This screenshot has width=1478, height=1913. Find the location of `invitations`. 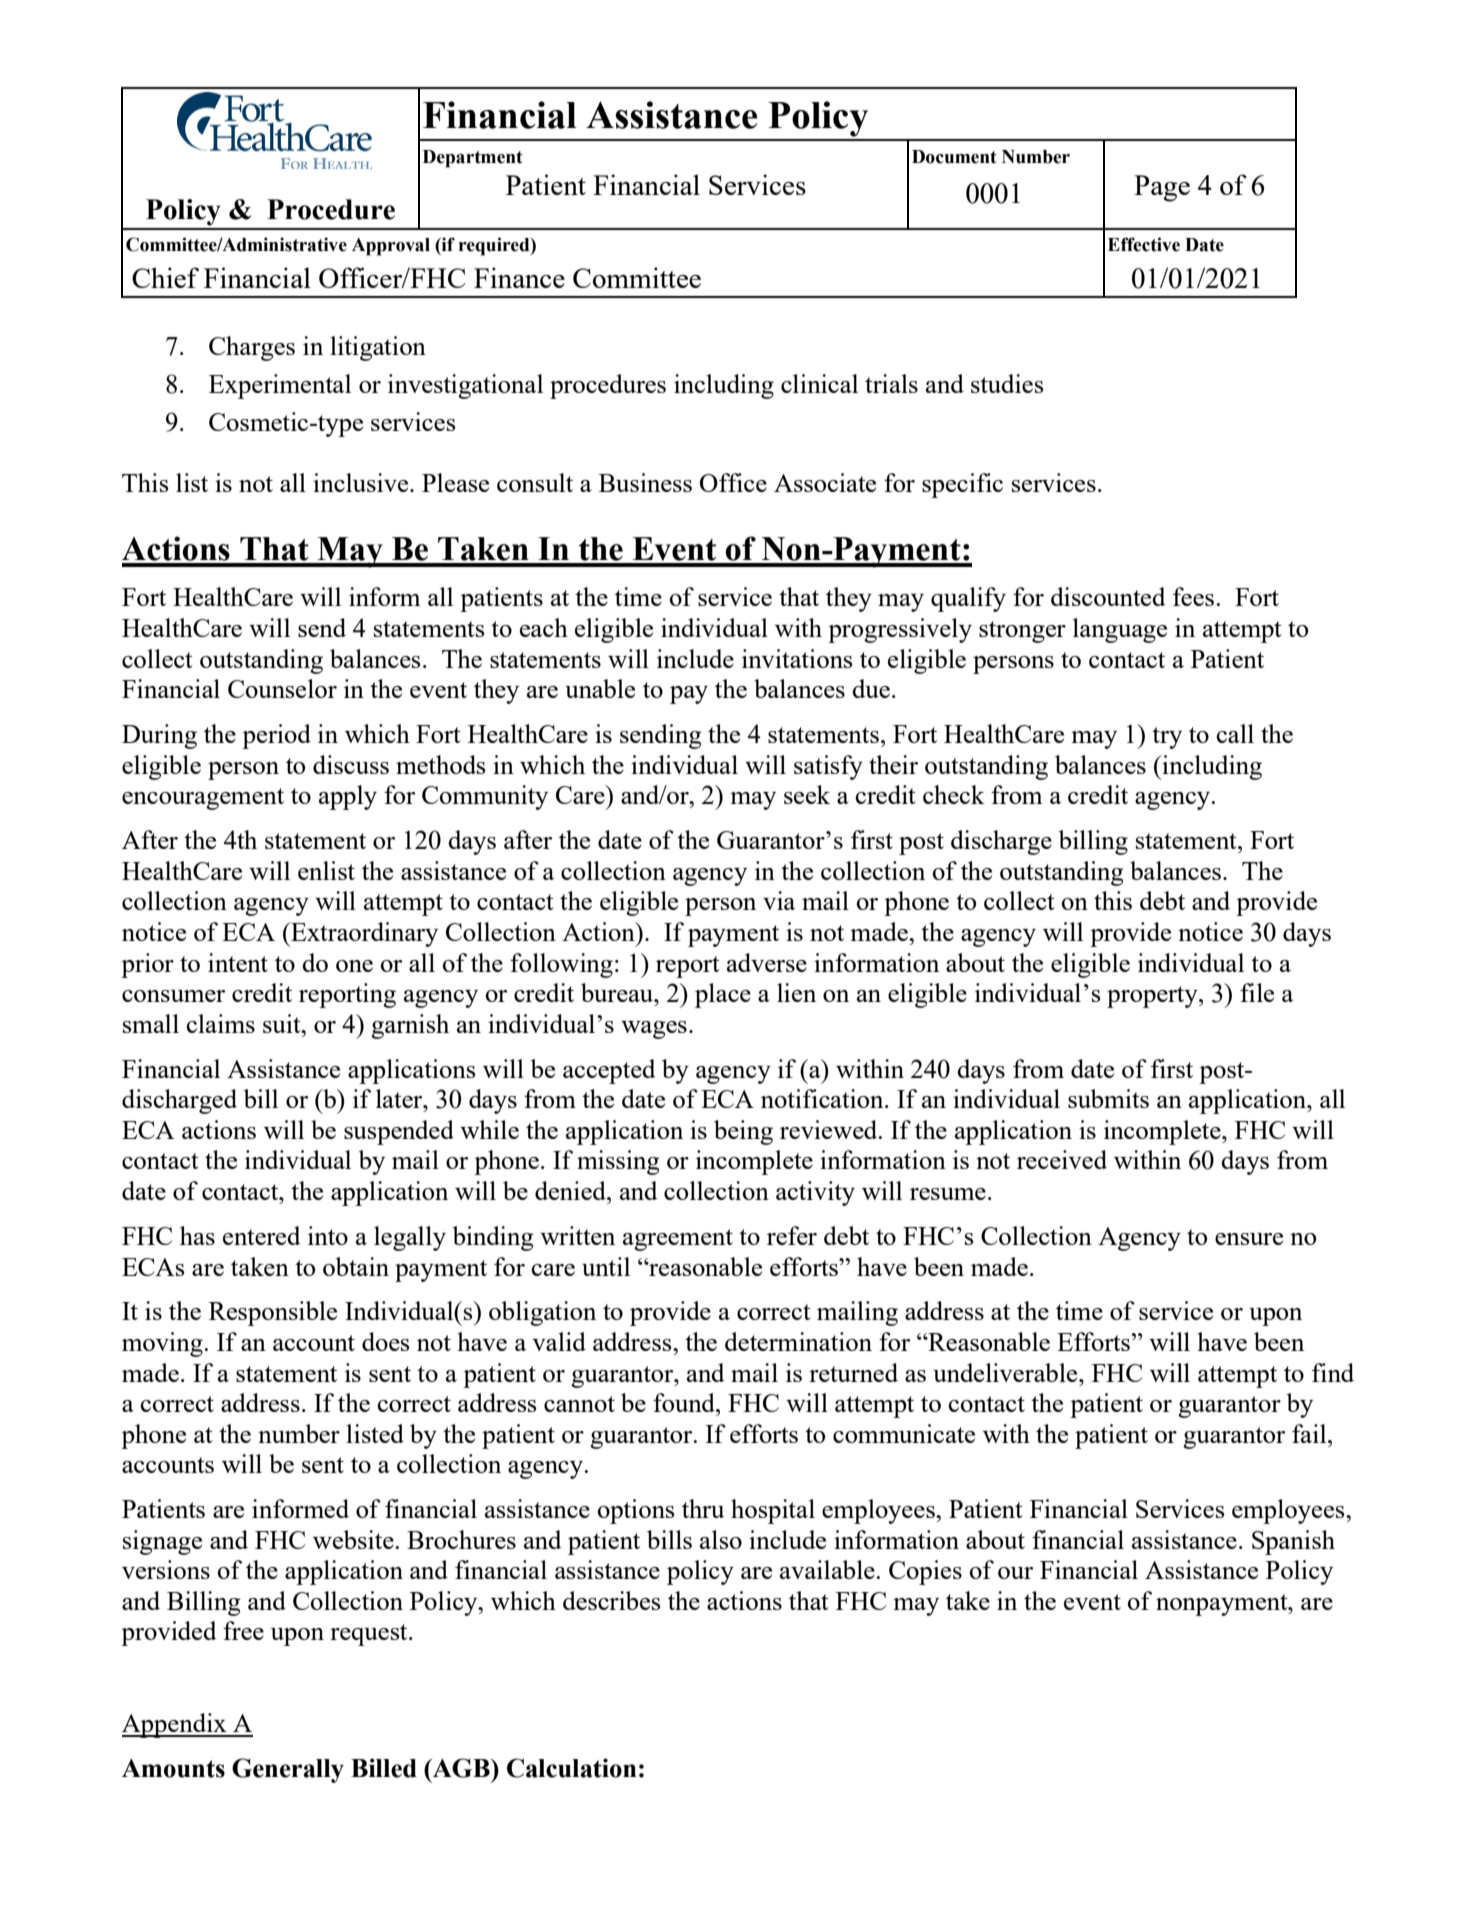

invitations is located at coordinates (797, 658).
